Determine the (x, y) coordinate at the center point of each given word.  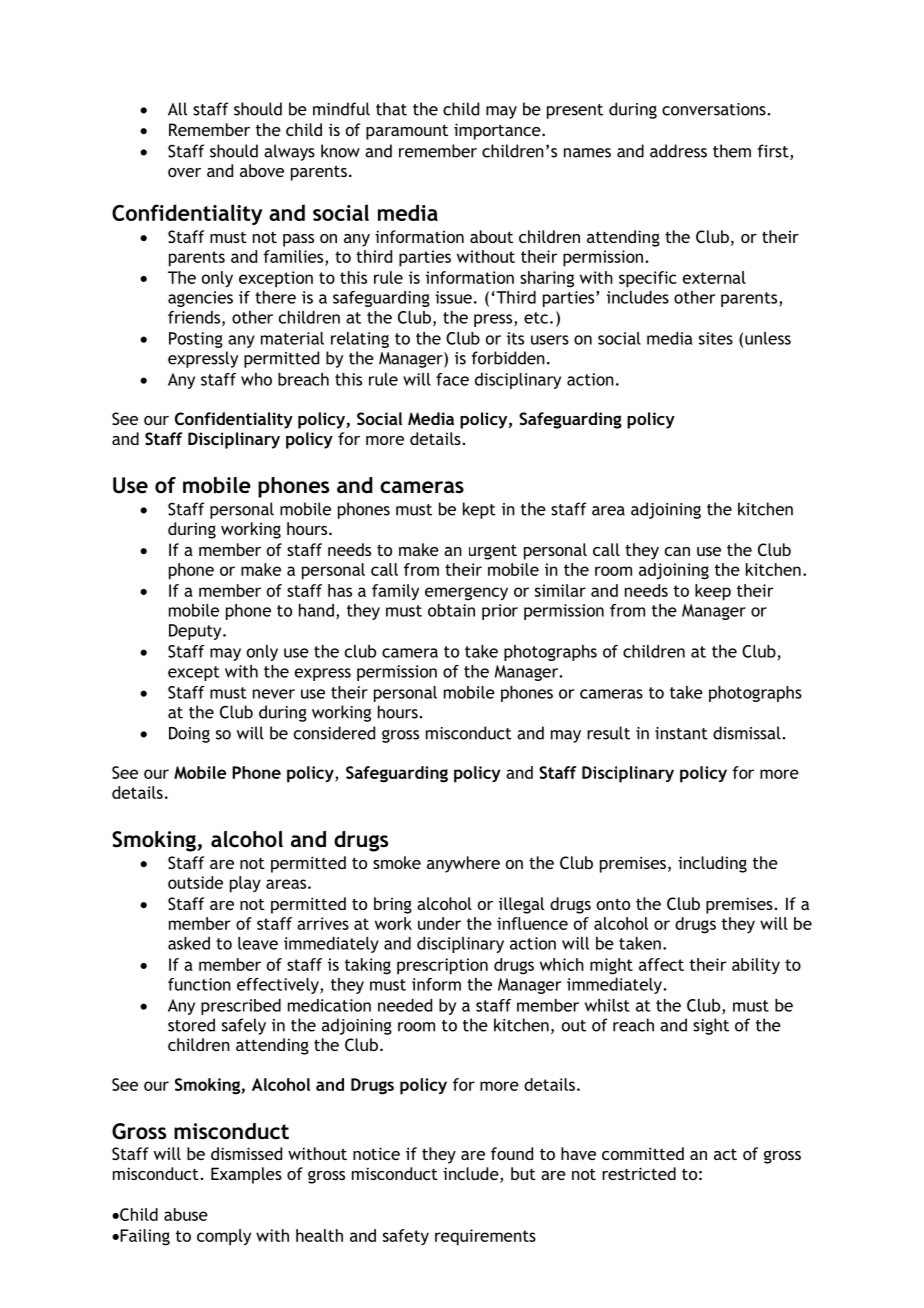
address (678, 151)
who (256, 379)
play (245, 884)
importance (498, 131)
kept (479, 510)
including (712, 864)
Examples (246, 1175)
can (677, 551)
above (262, 170)
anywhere (463, 864)
